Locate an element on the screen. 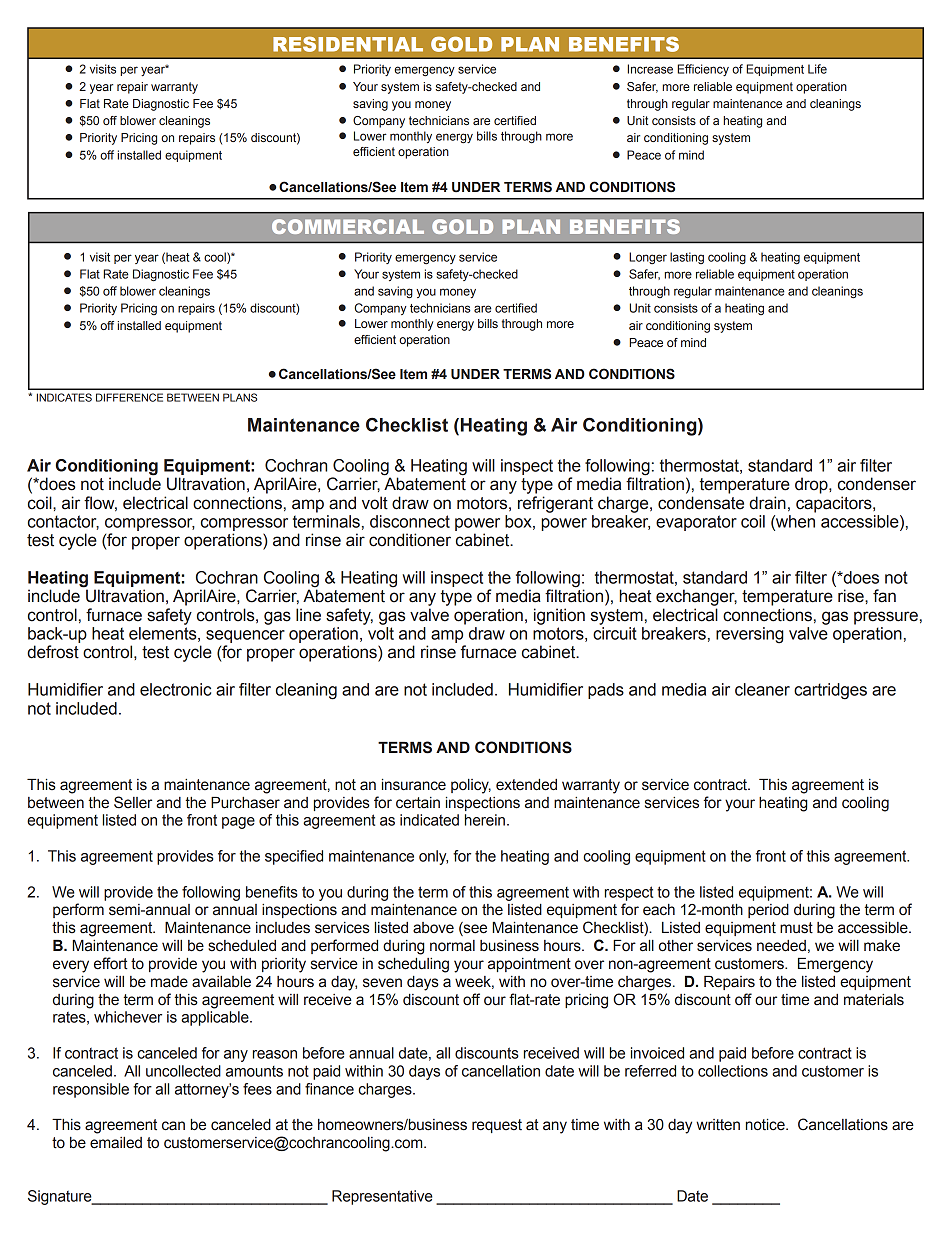 This screenshot has height=1233, width=952. effort is located at coordinates (111, 963).
